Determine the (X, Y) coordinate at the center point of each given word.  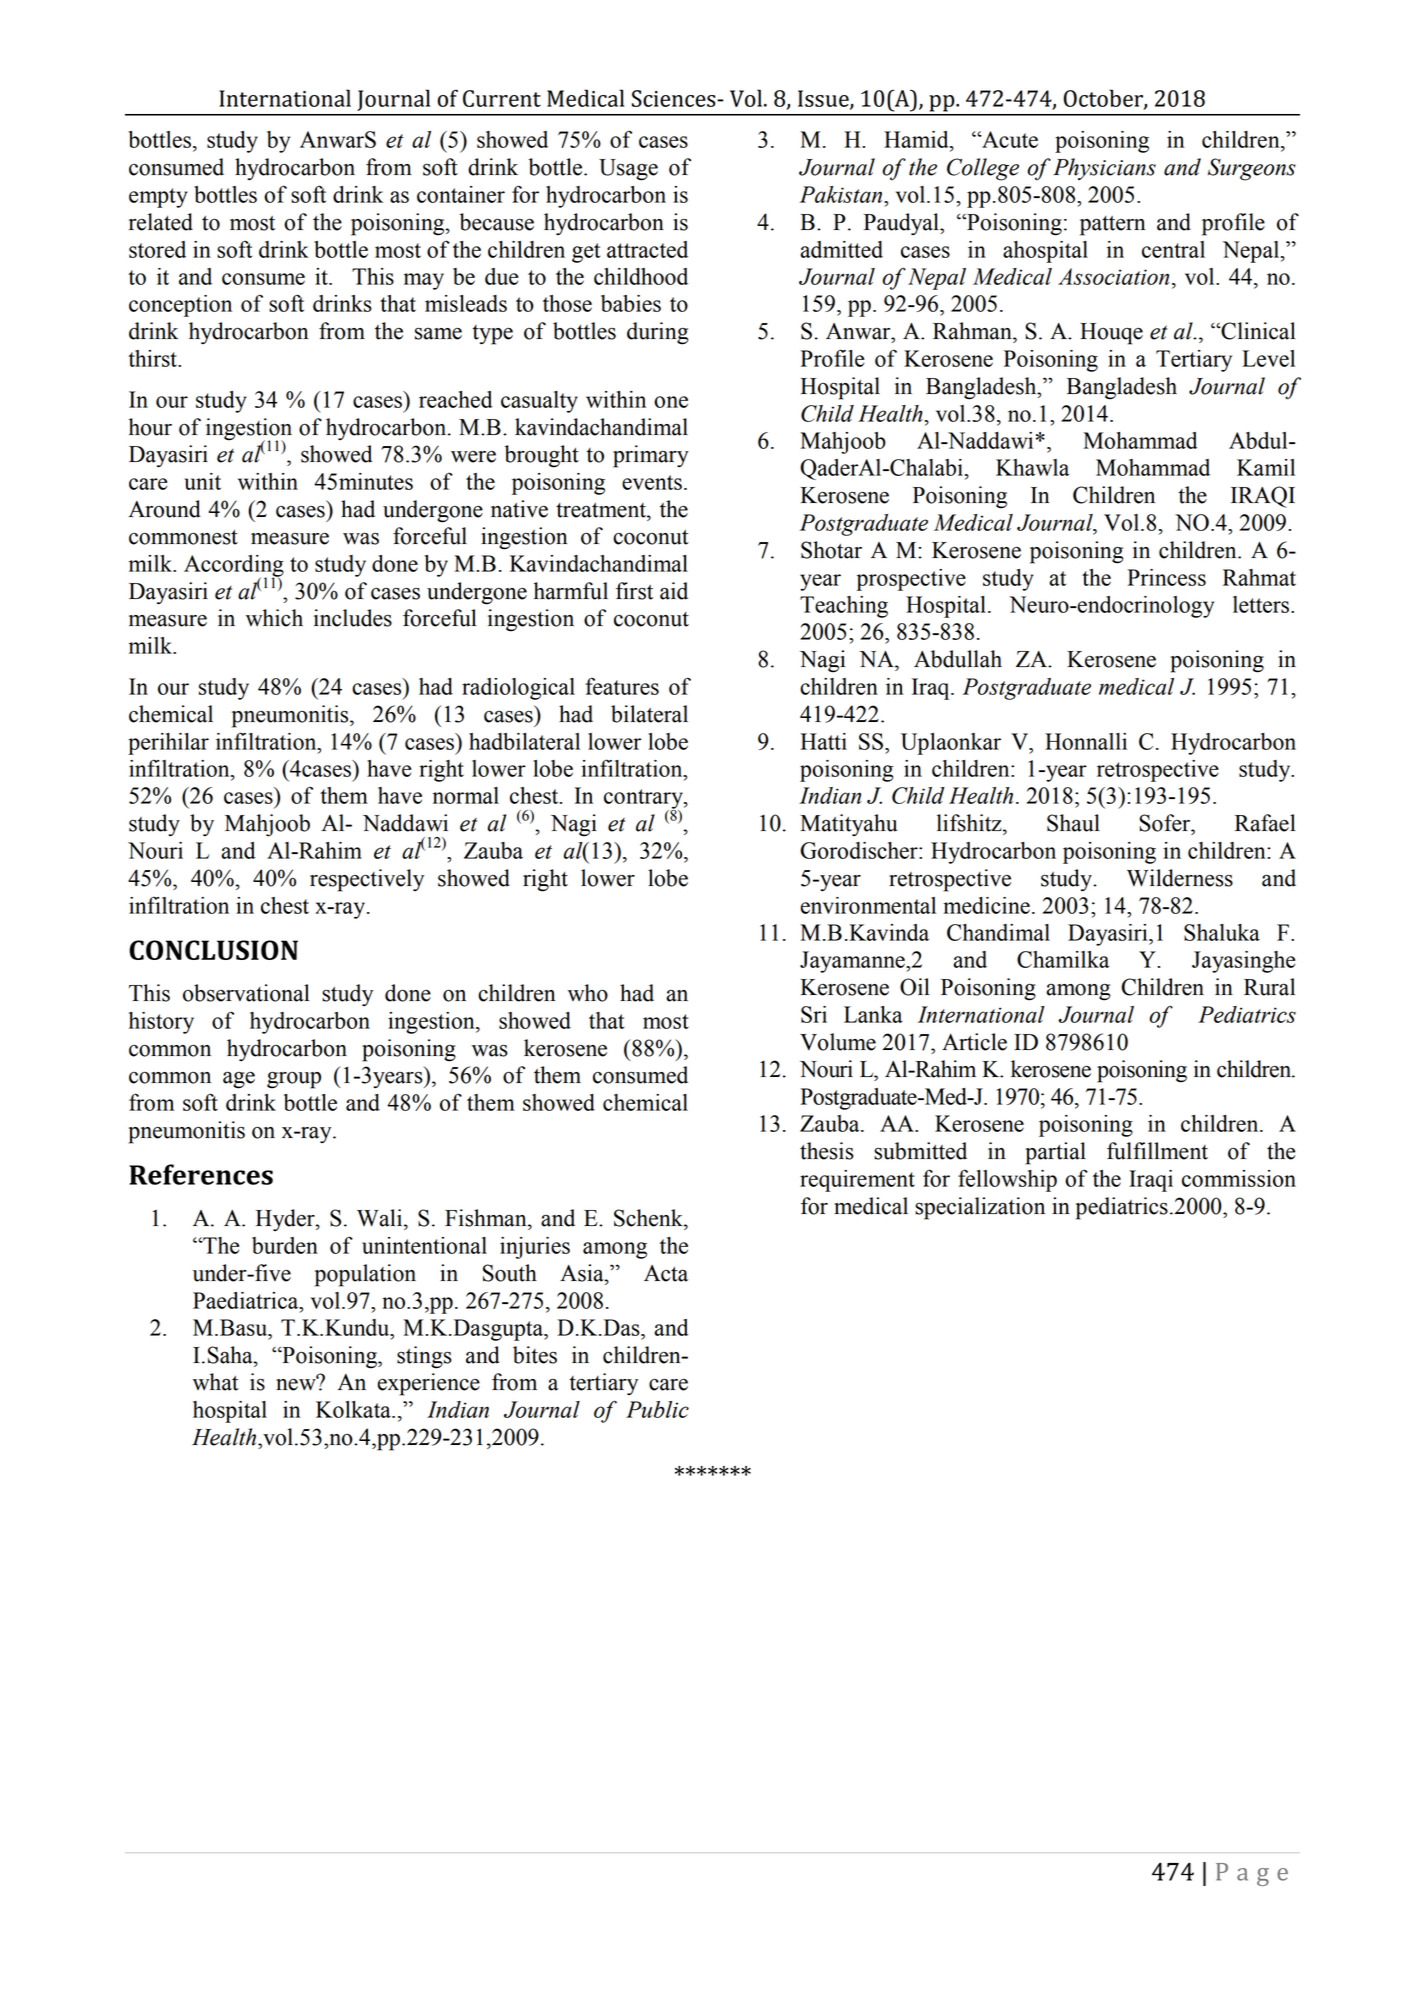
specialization (980, 1208)
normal (466, 795)
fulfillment (1157, 1151)
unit (202, 481)
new (297, 1384)
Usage (628, 170)
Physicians (1104, 169)
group (294, 1080)
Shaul (1073, 823)
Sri (814, 1014)
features (622, 686)
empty (158, 198)
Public (657, 1409)
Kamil (1266, 467)
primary (651, 456)
